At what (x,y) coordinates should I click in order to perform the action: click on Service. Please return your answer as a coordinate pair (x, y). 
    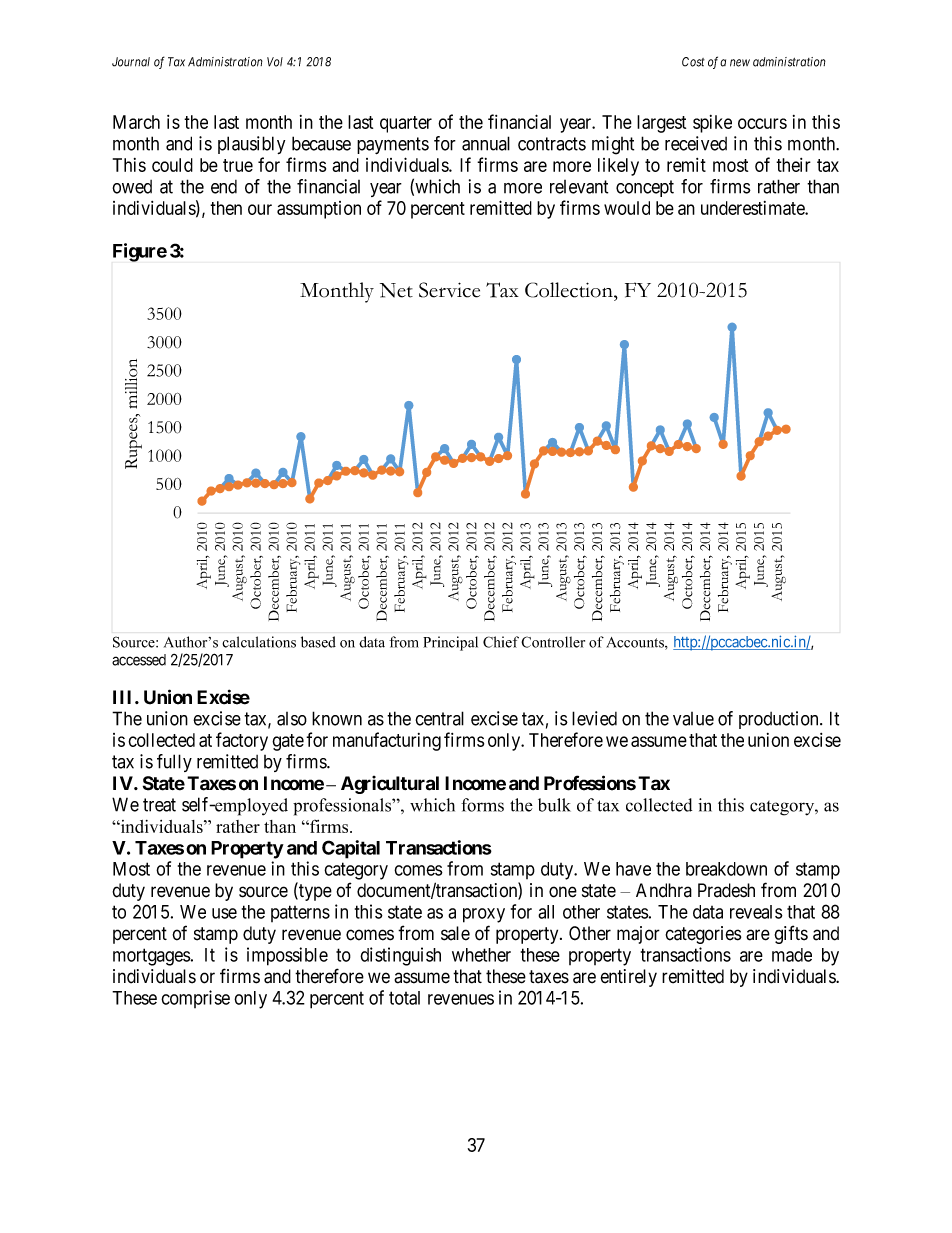
    Looking at the image, I should click on (449, 290).
